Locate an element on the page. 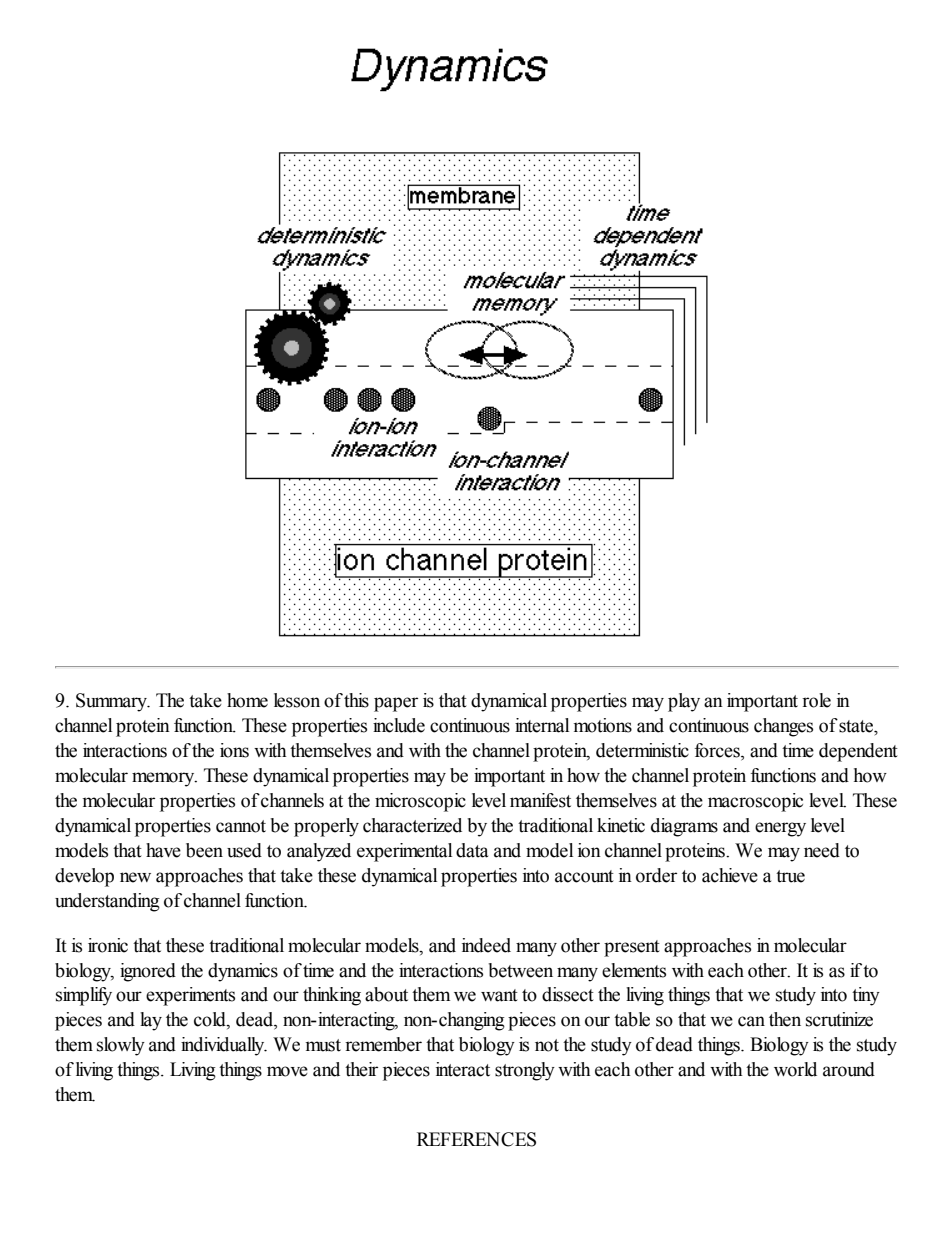  changes is located at coordinates (783, 727).
